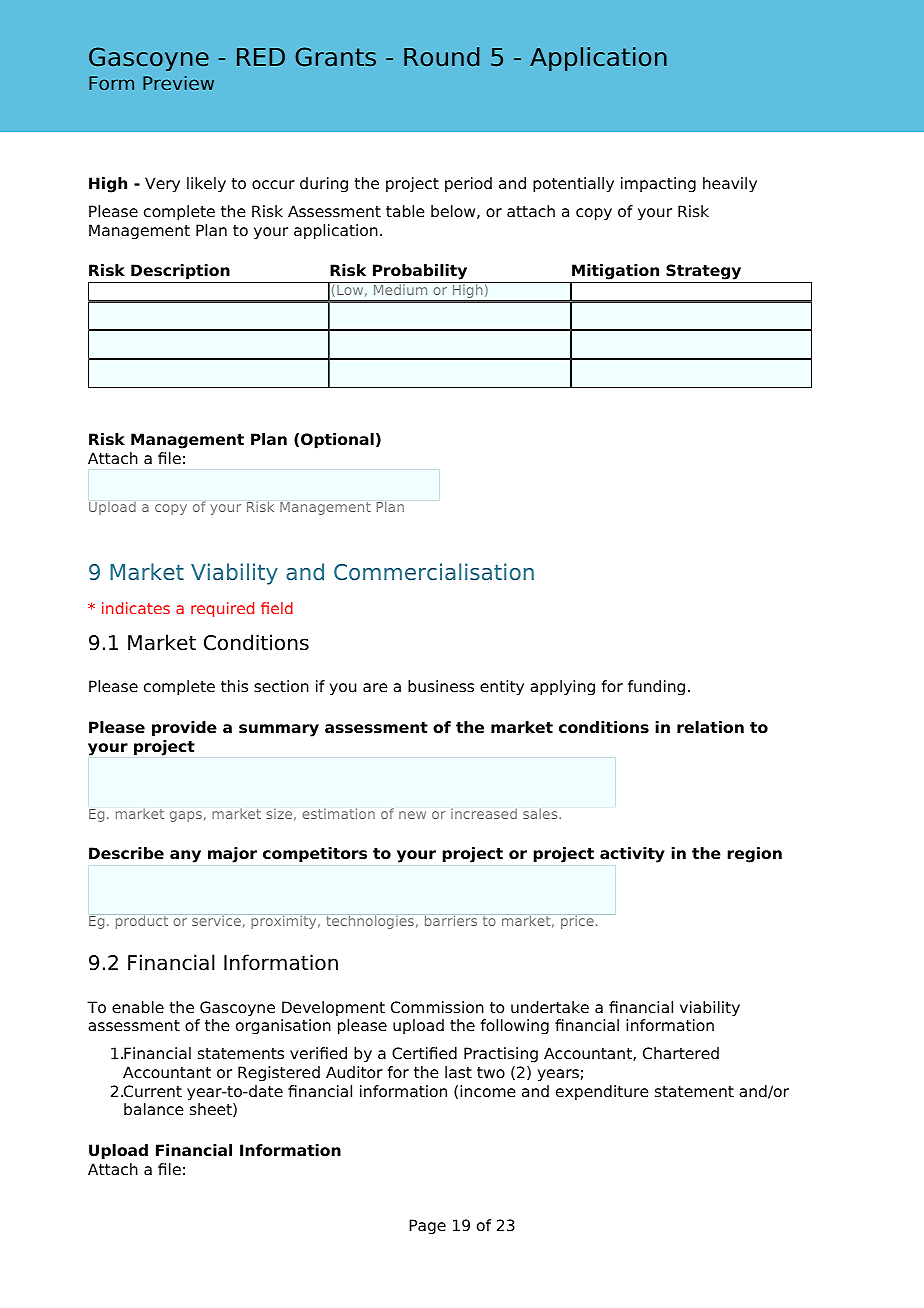  I want to click on business, so click(441, 686).
